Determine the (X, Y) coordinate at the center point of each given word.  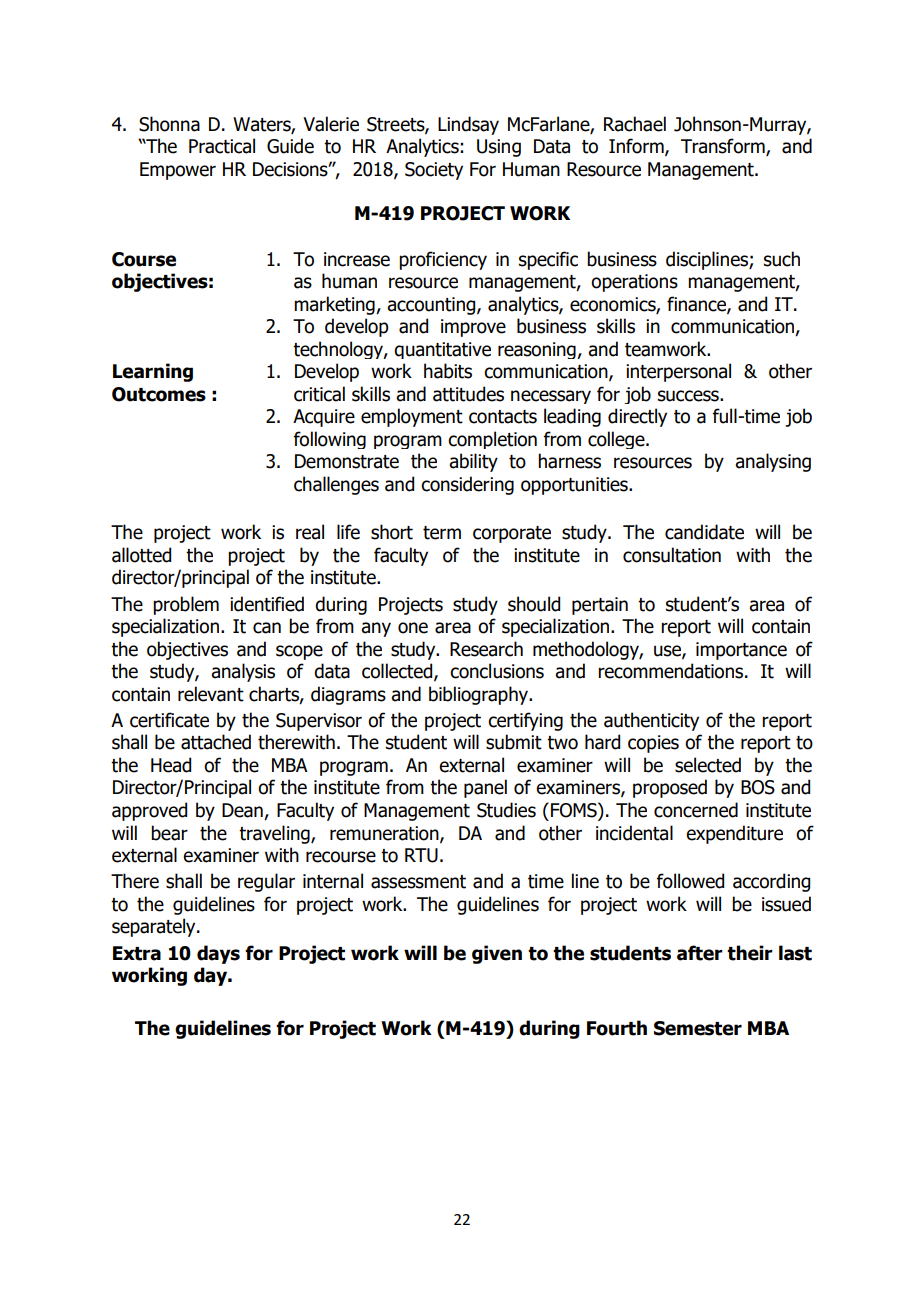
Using (499, 148)
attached (216, 742)
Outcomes (159, 394)
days (218, 954)
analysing (773, 462)
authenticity (651, 721)
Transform (724, 147)
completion (492, 440)
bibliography (479, 695)
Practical (222, 146)
